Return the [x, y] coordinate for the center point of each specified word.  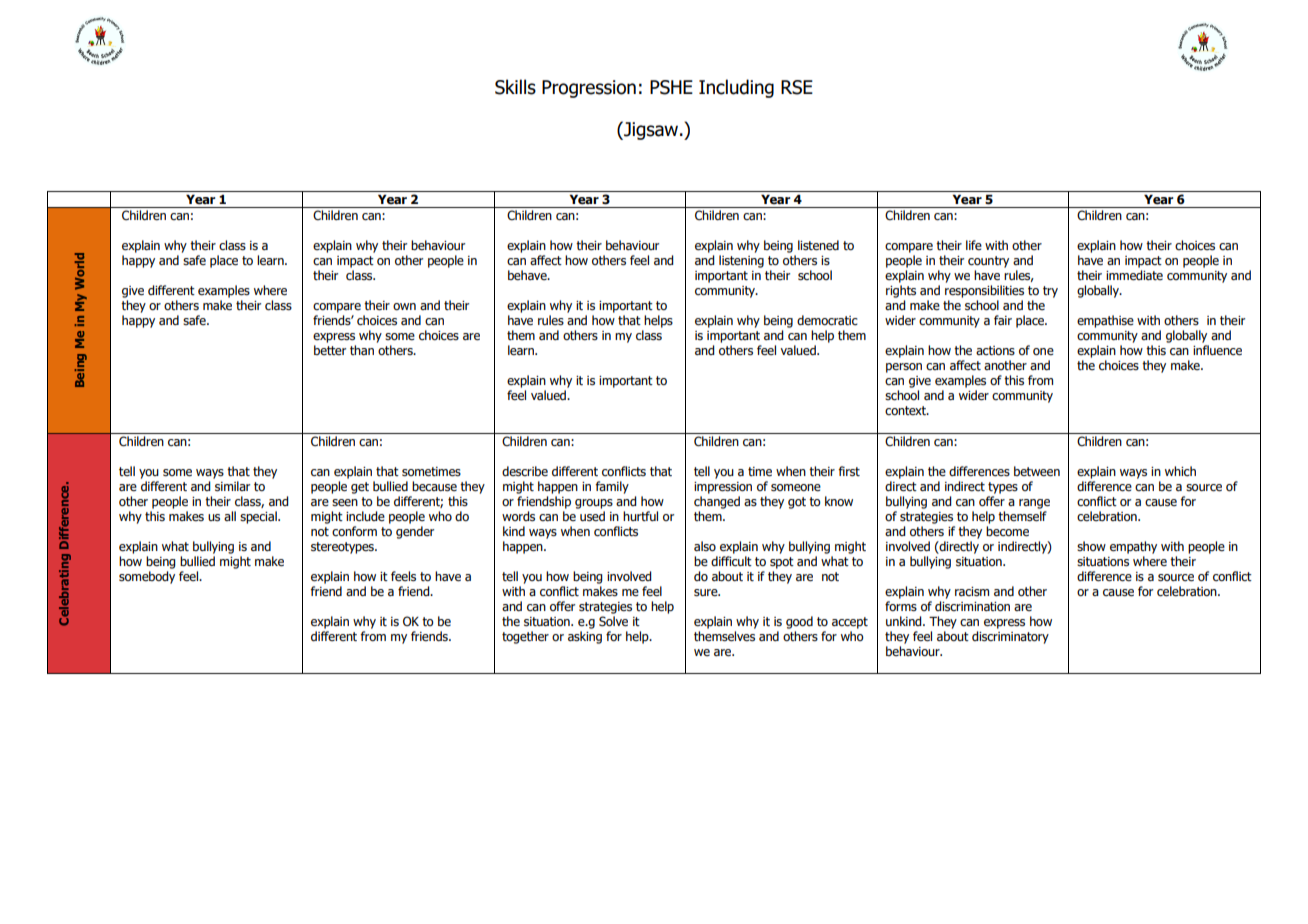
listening [741, 261]
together [525, 637]
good [799, 622]
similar [232, 486]
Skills [515, 87]
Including [736, 88]
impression [723, 488]
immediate [1134, 275]
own [404, 306]
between [1037, 471]
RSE [797, 87]
